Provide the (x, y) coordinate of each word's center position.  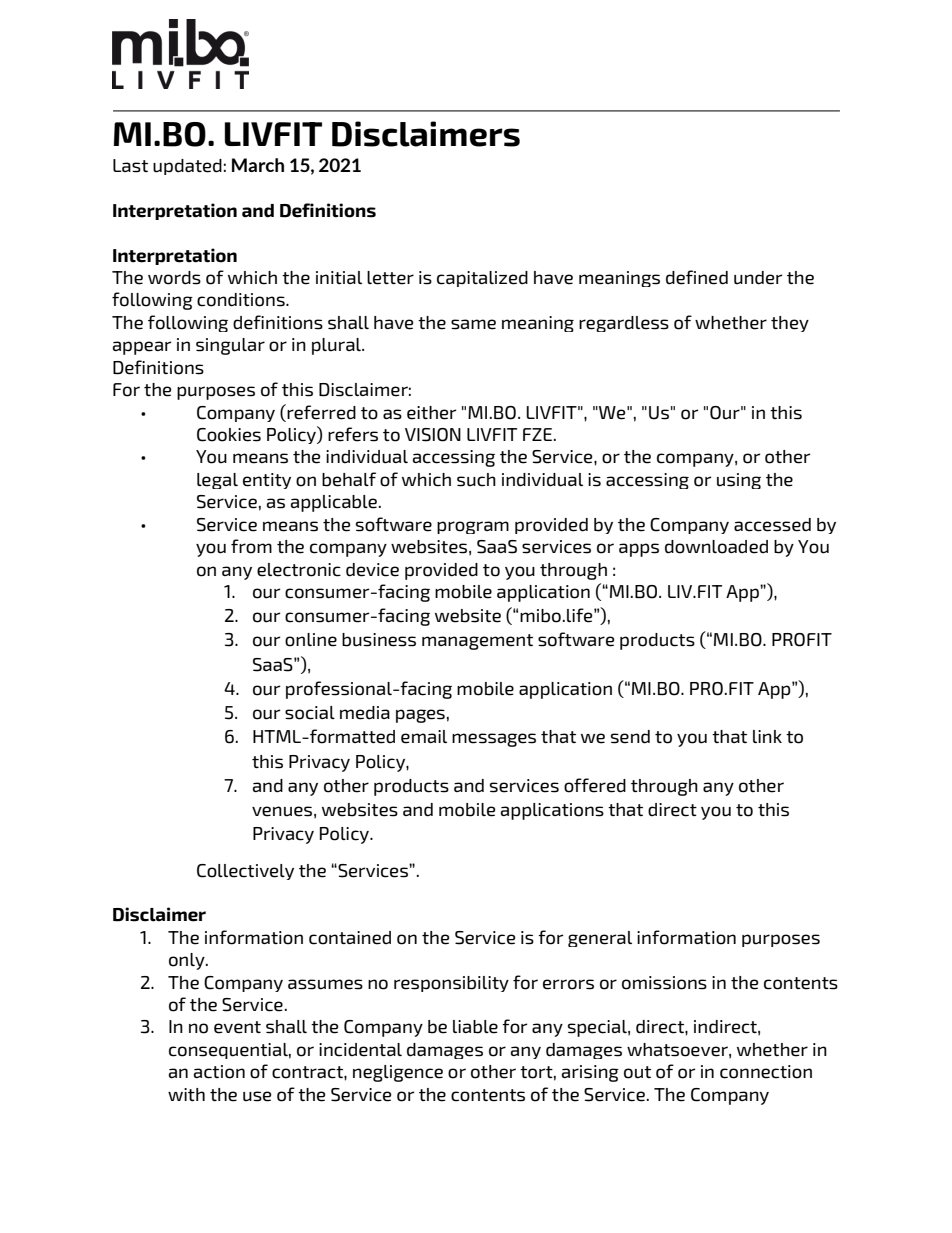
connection (766, 1072)
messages (494, 740)
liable (475, 1027)
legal (217, 481)
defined (697, 277)
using (739, 481)
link (767, 736)
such (476, 480)
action (219, 1072)
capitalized (482, 279)
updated (187, 167)
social (310, 713)
